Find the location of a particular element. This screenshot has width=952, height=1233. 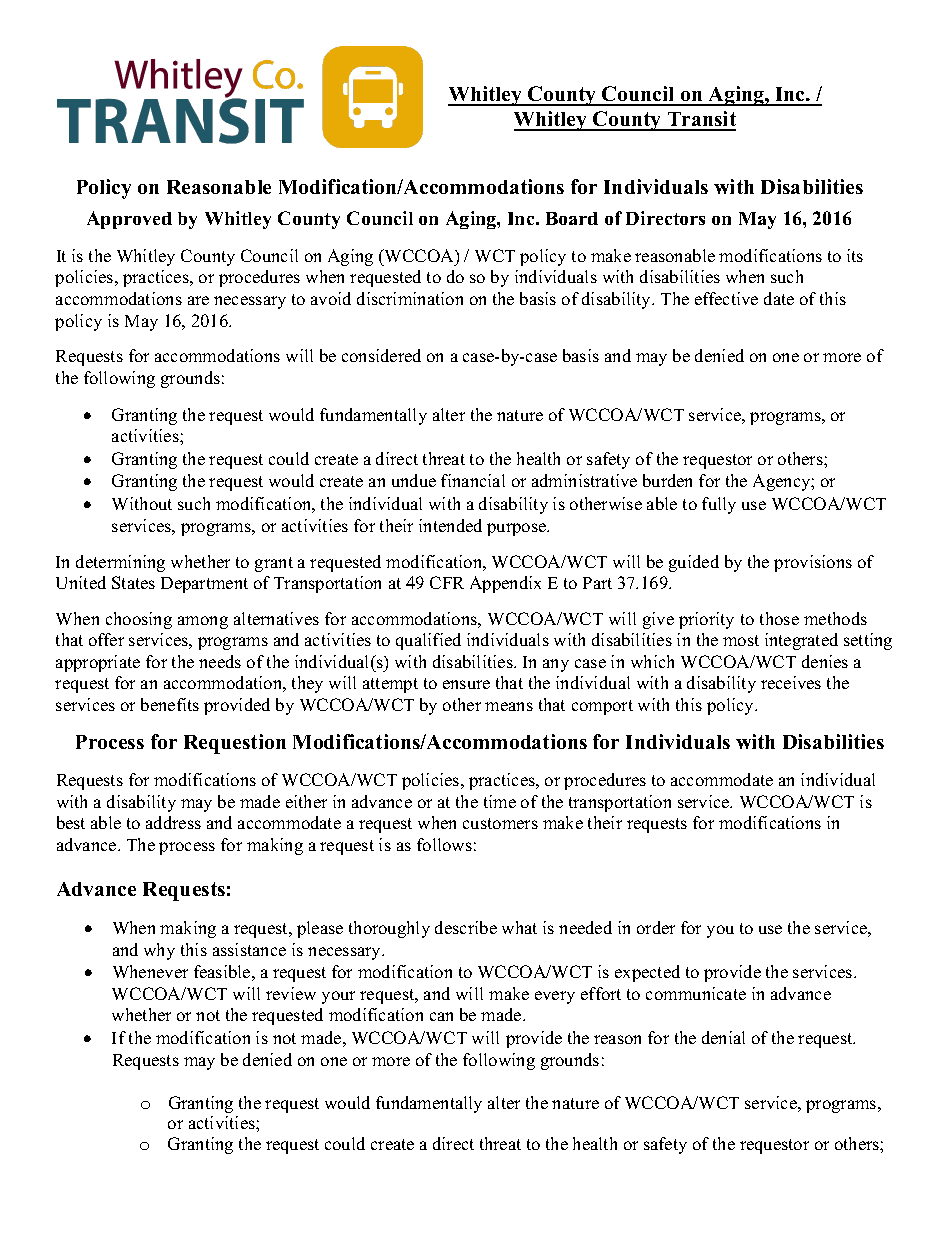

customers is located at coordinates (500, 823).
